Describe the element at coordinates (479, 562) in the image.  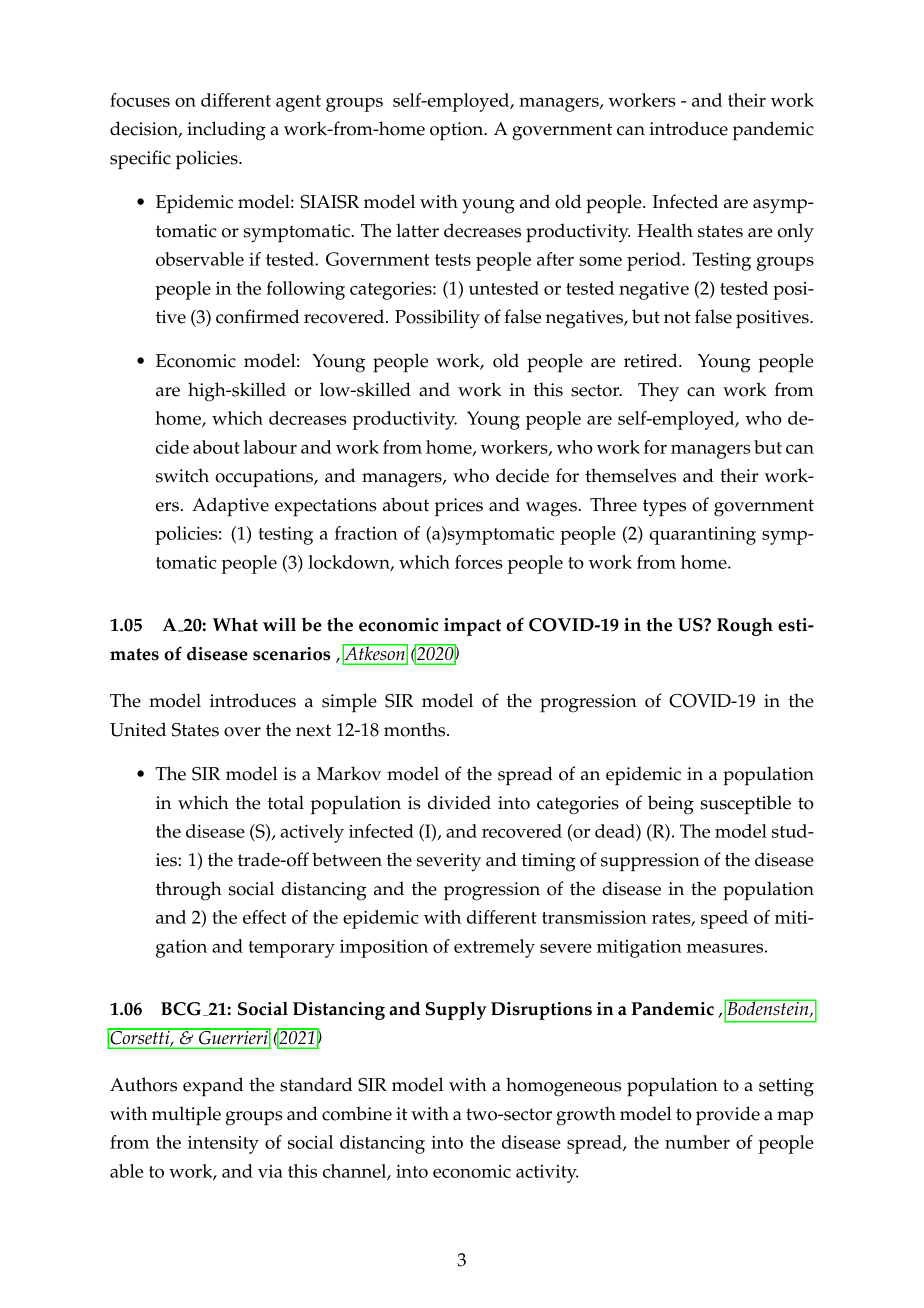
I see `forces` at that location.
